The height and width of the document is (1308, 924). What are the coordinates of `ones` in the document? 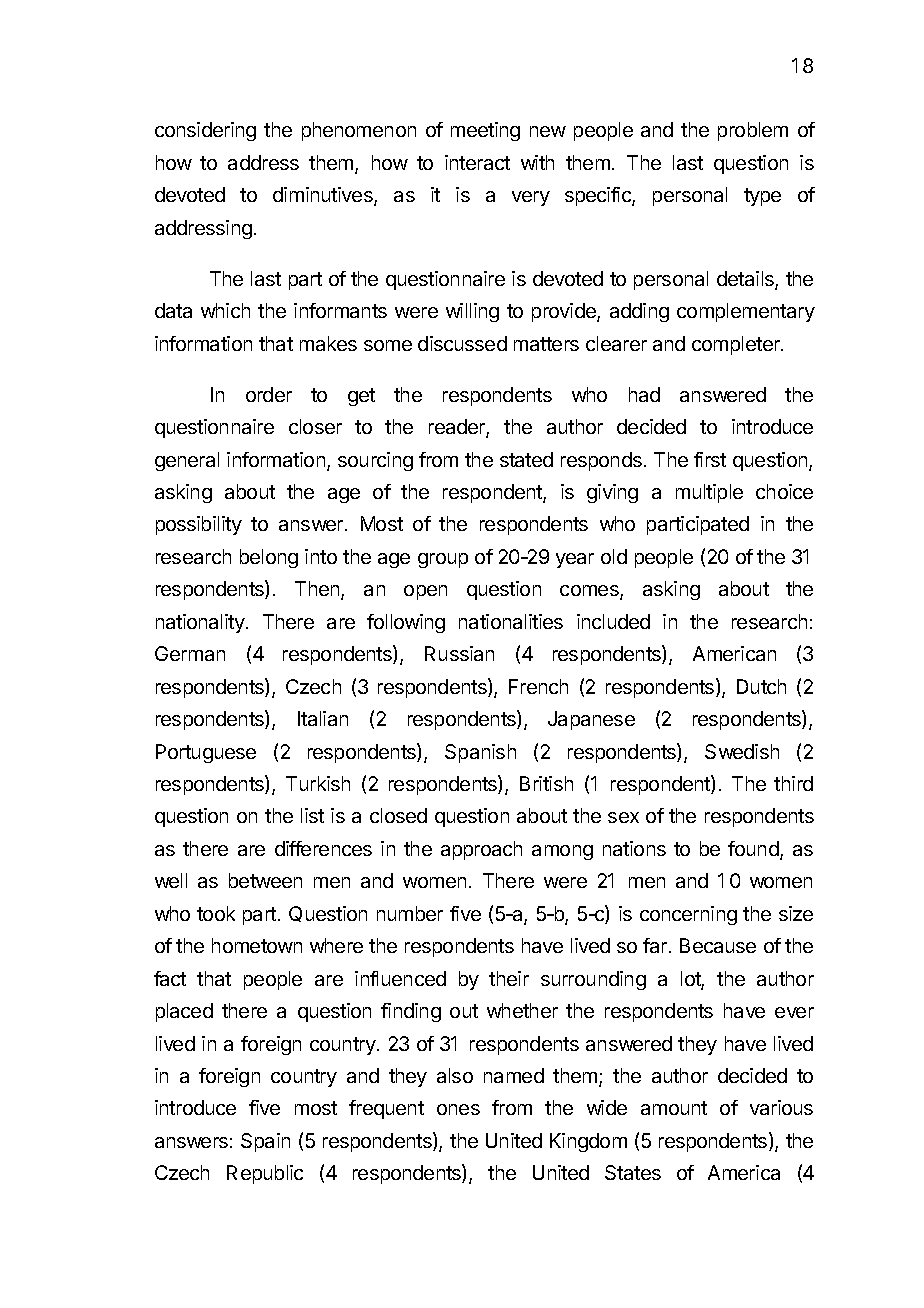 It's located at (458, 1109).
